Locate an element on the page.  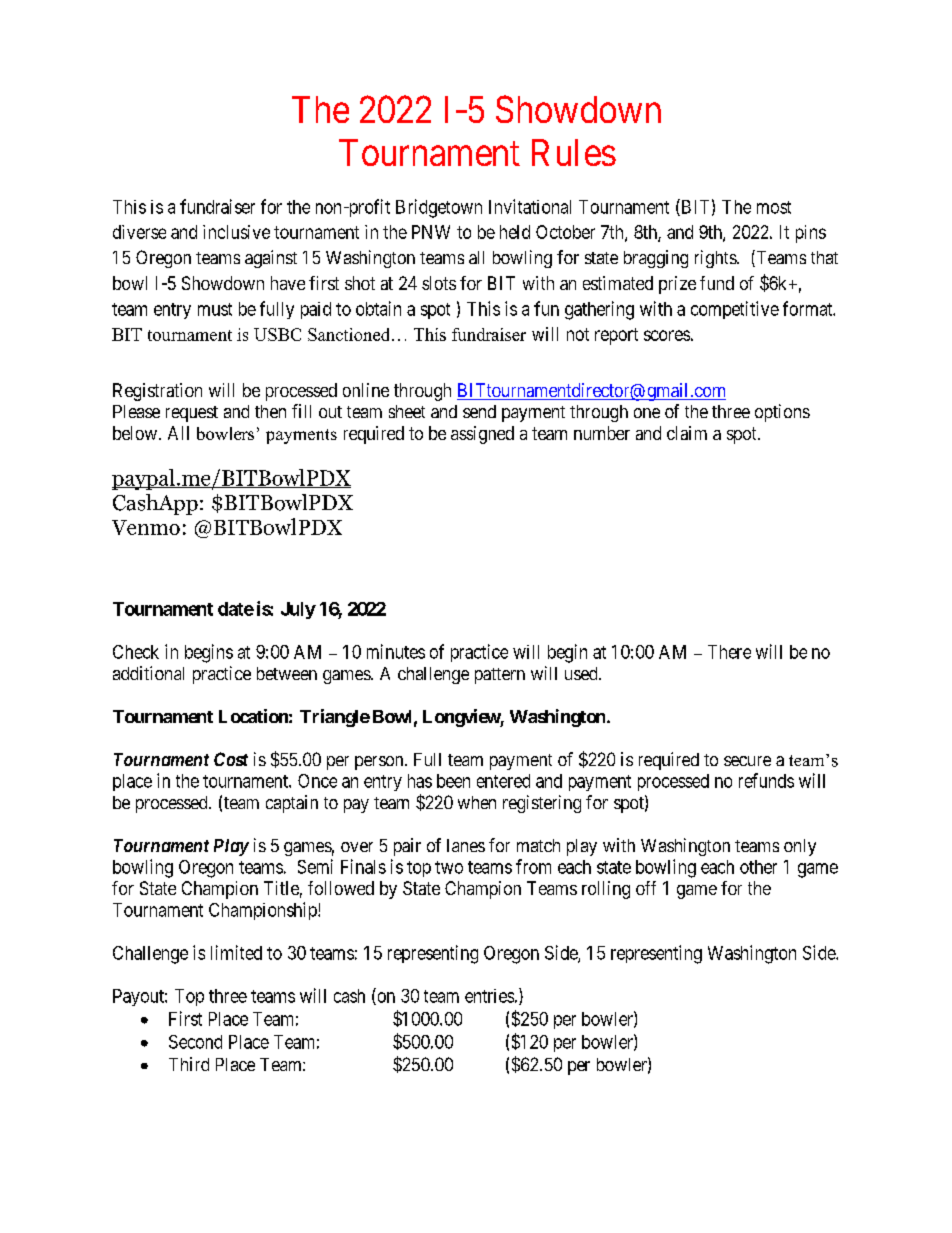
held is located at coordinates (515, 232).
